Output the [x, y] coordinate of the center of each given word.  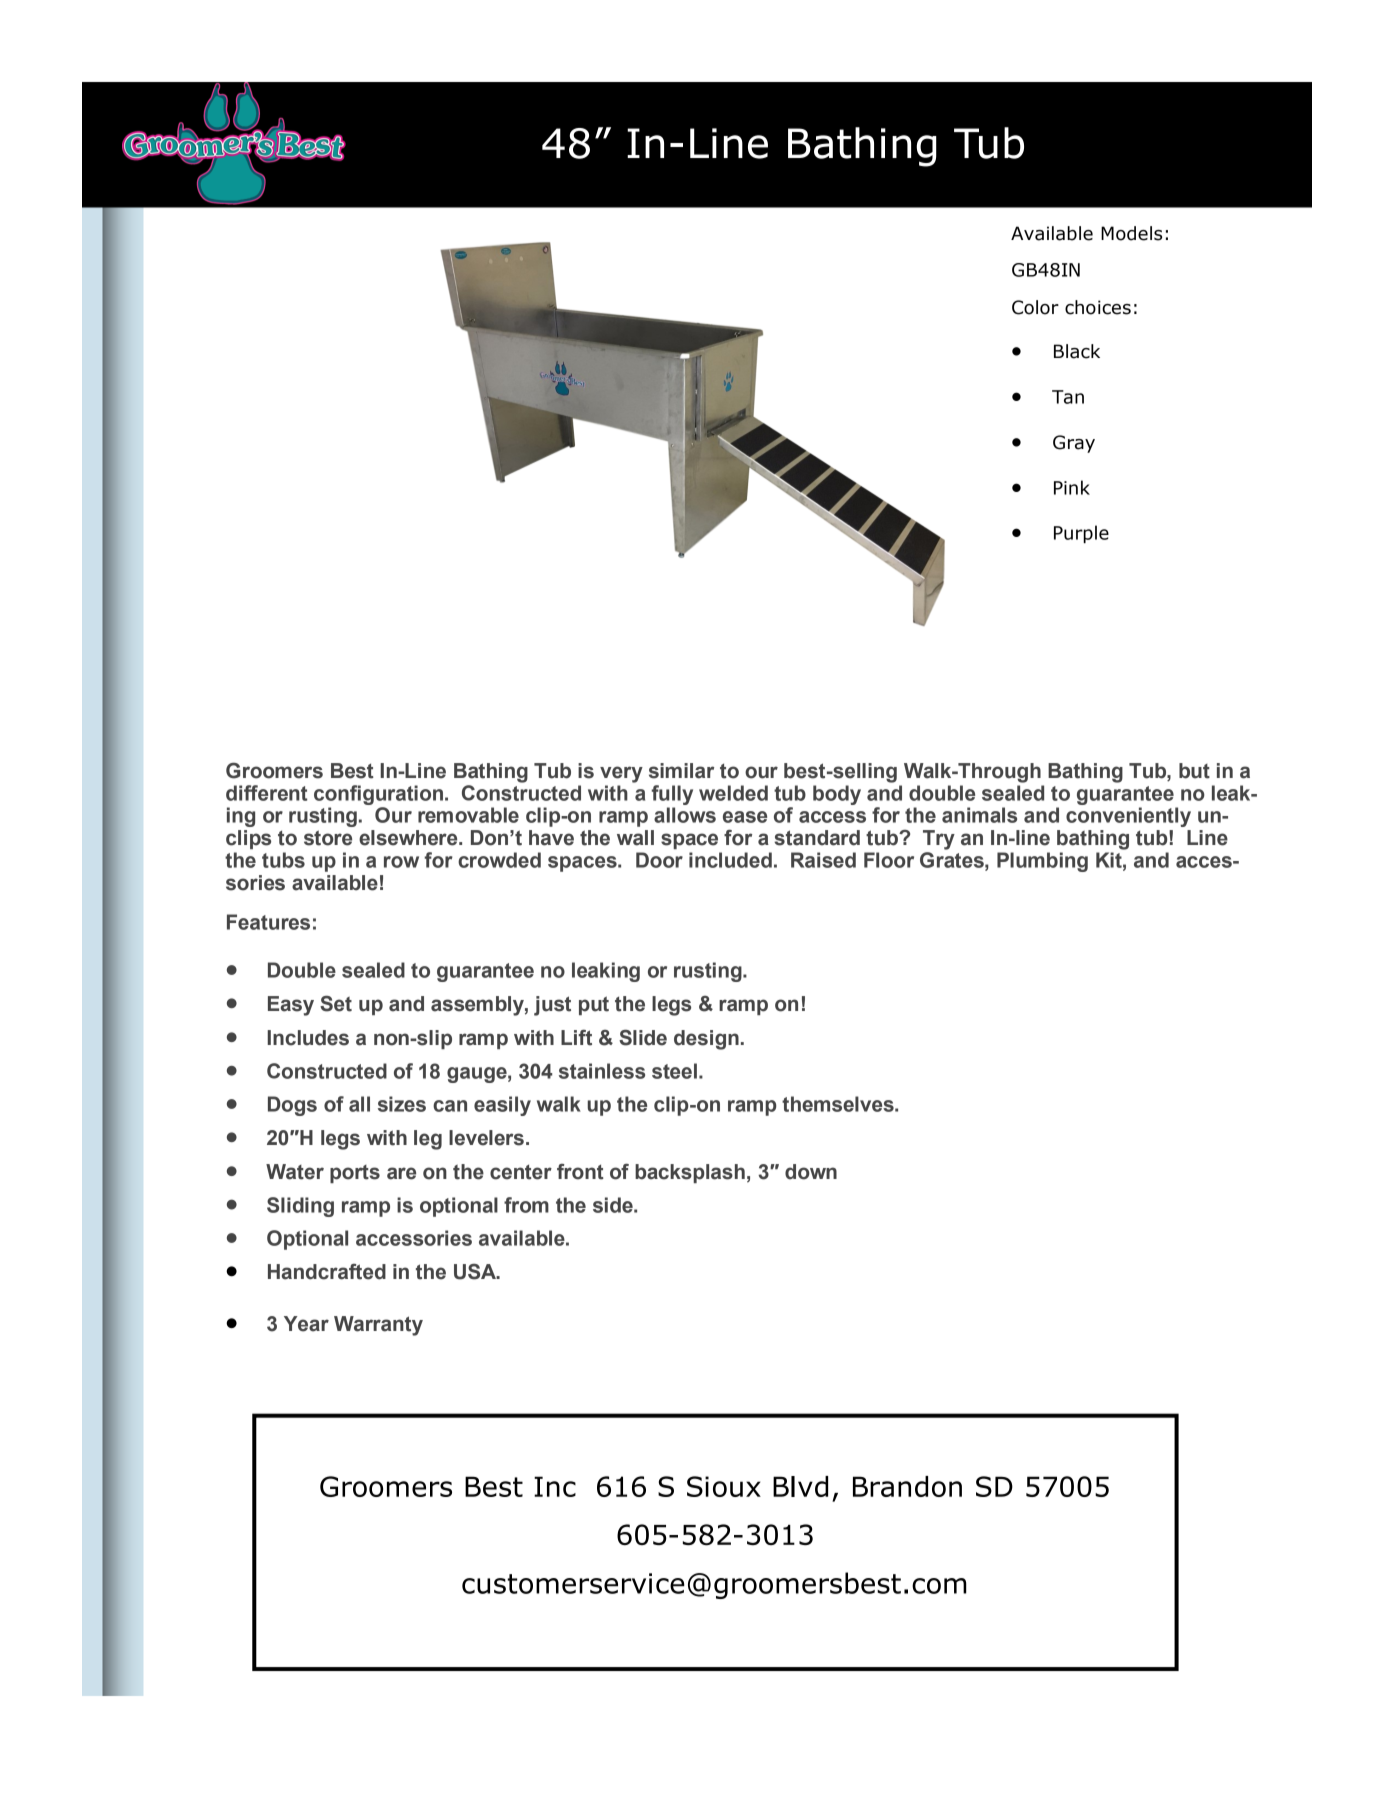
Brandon [907, 1486]
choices [1098, 307]
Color [1035, 307]
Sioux [724, 1486]
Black [1077, 351]
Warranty [378, 1326]
